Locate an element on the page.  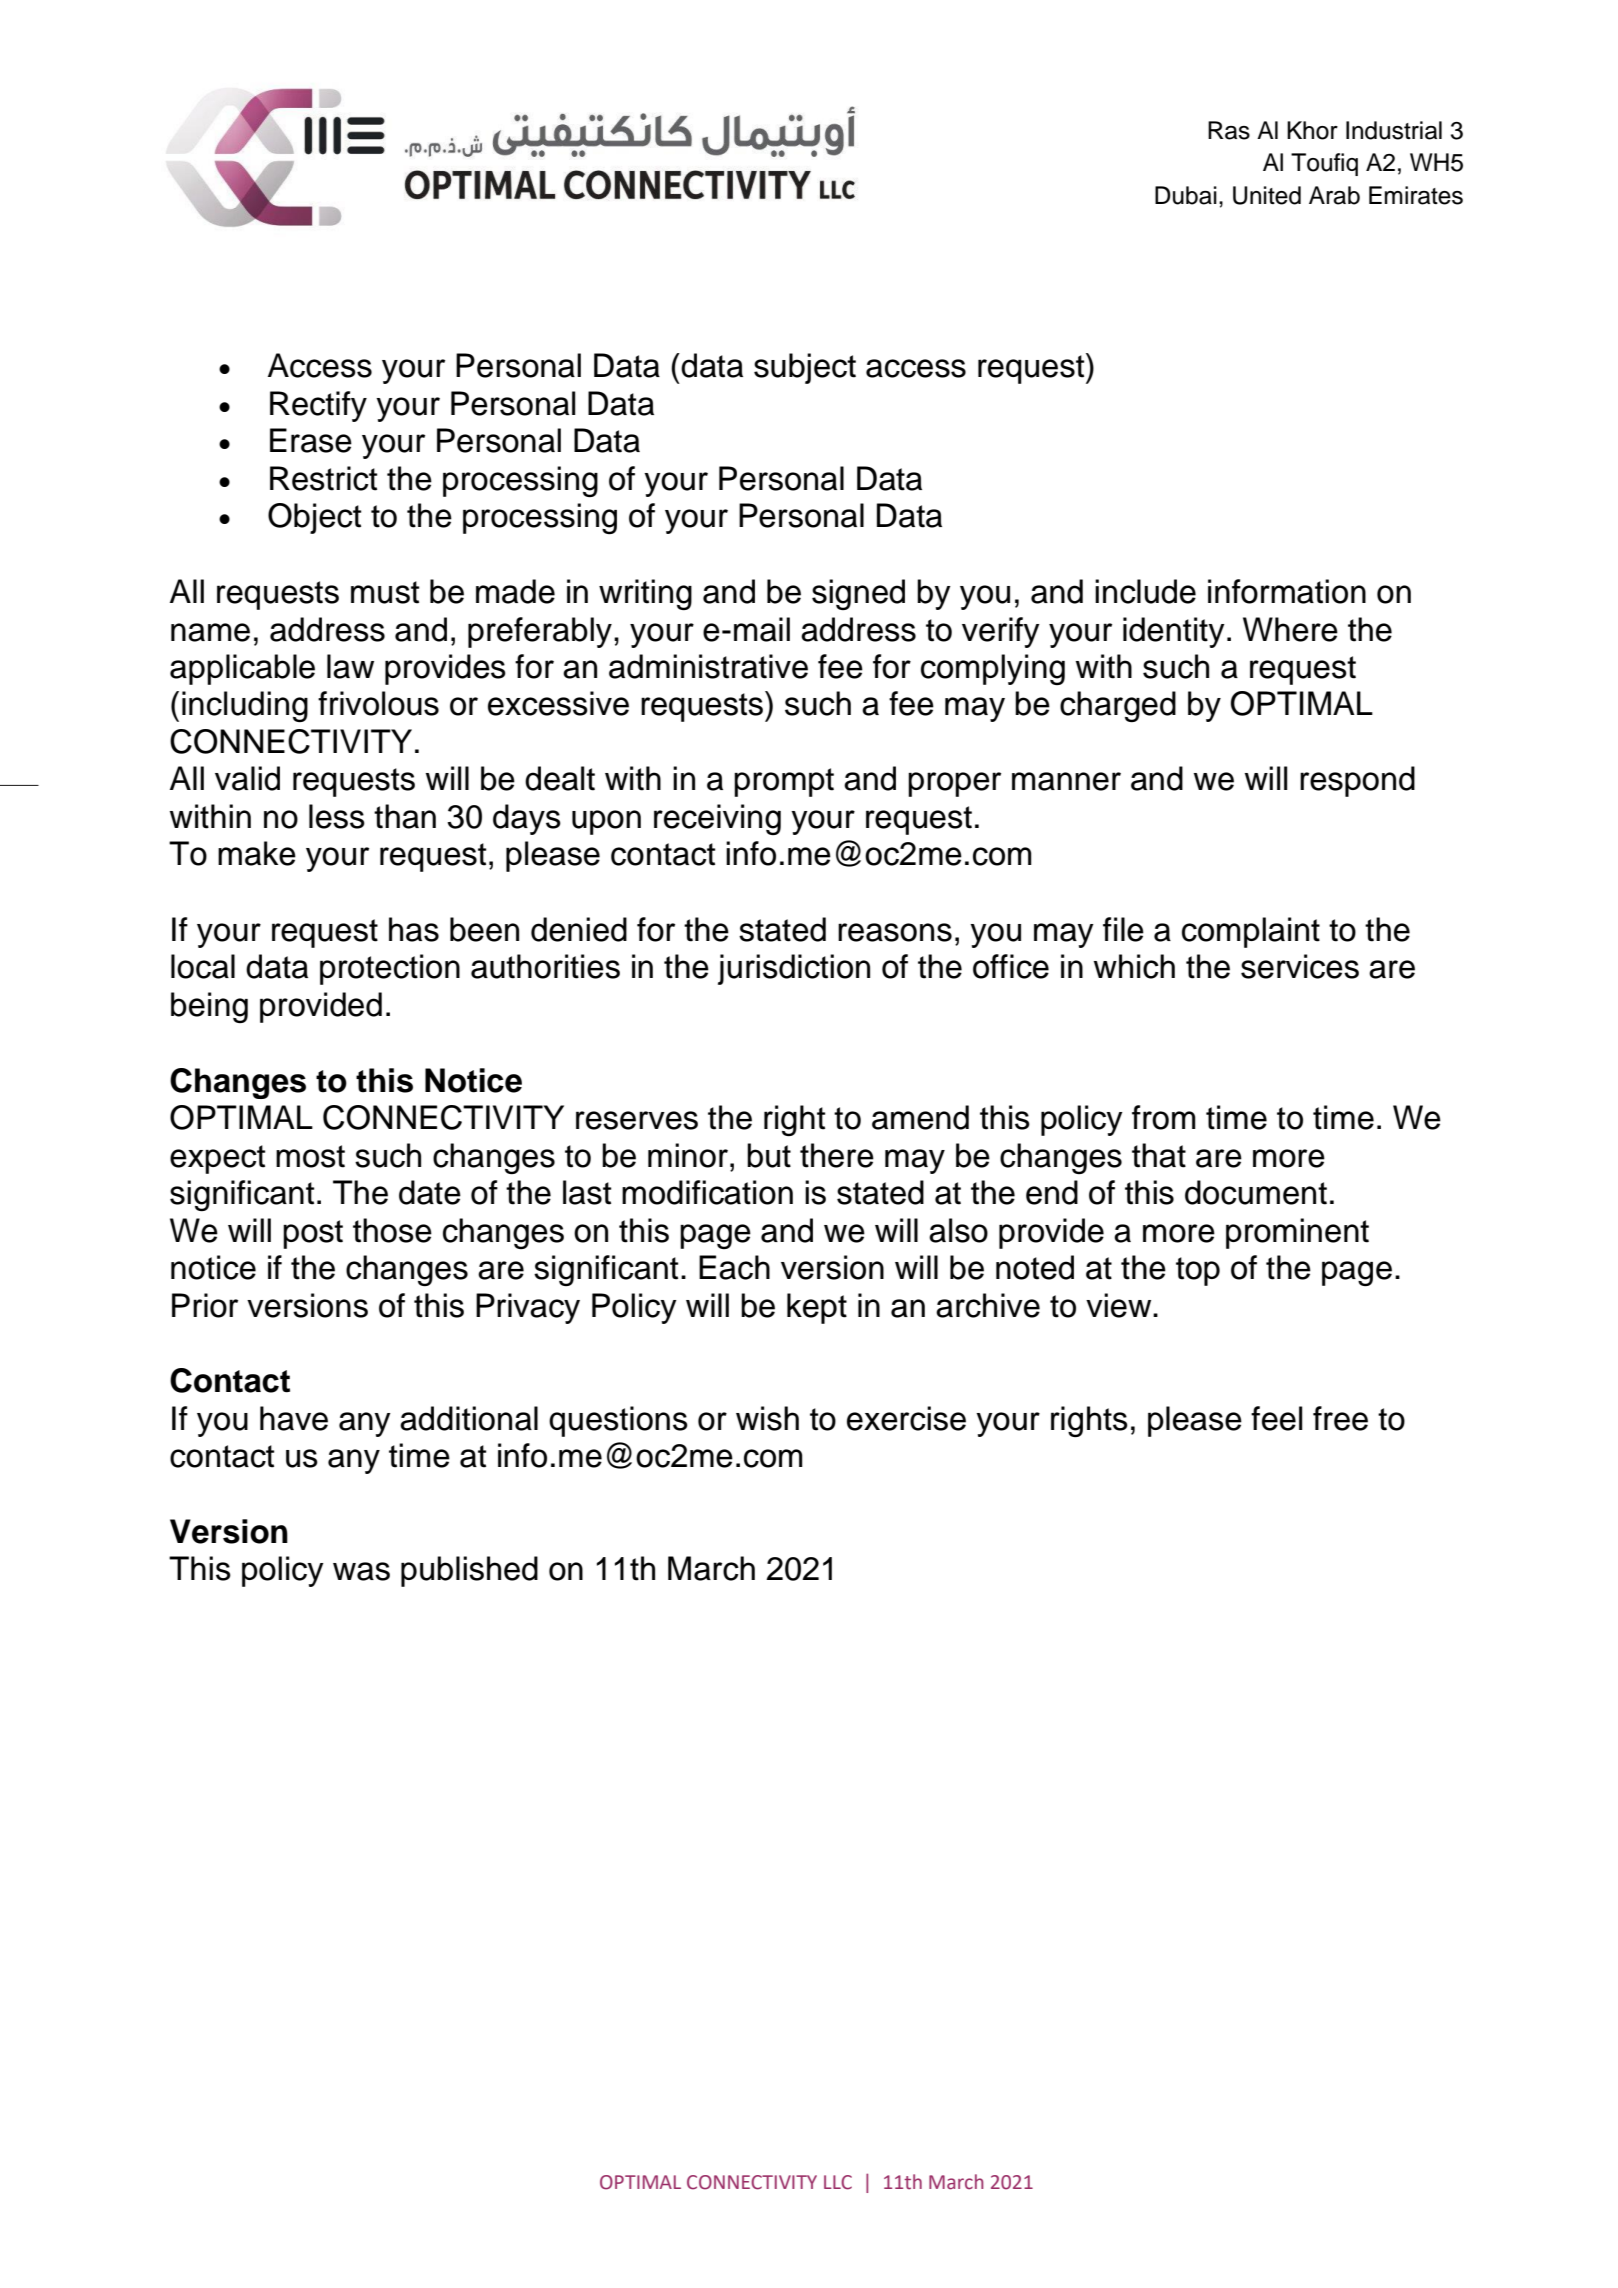
prompt is located at coordinates (784, 782).
